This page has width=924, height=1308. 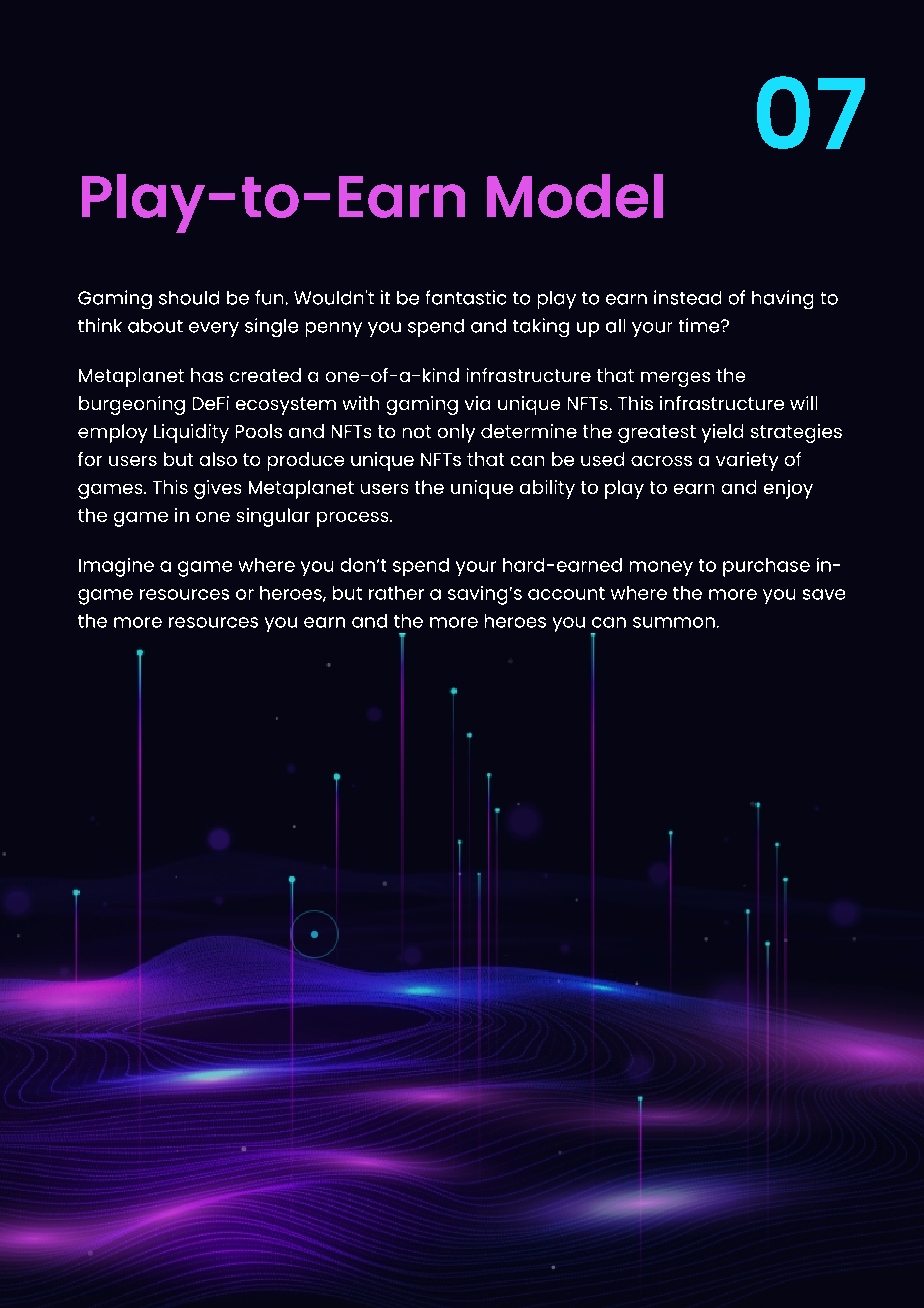 I want to click on should, so click(x=189, y=298).
